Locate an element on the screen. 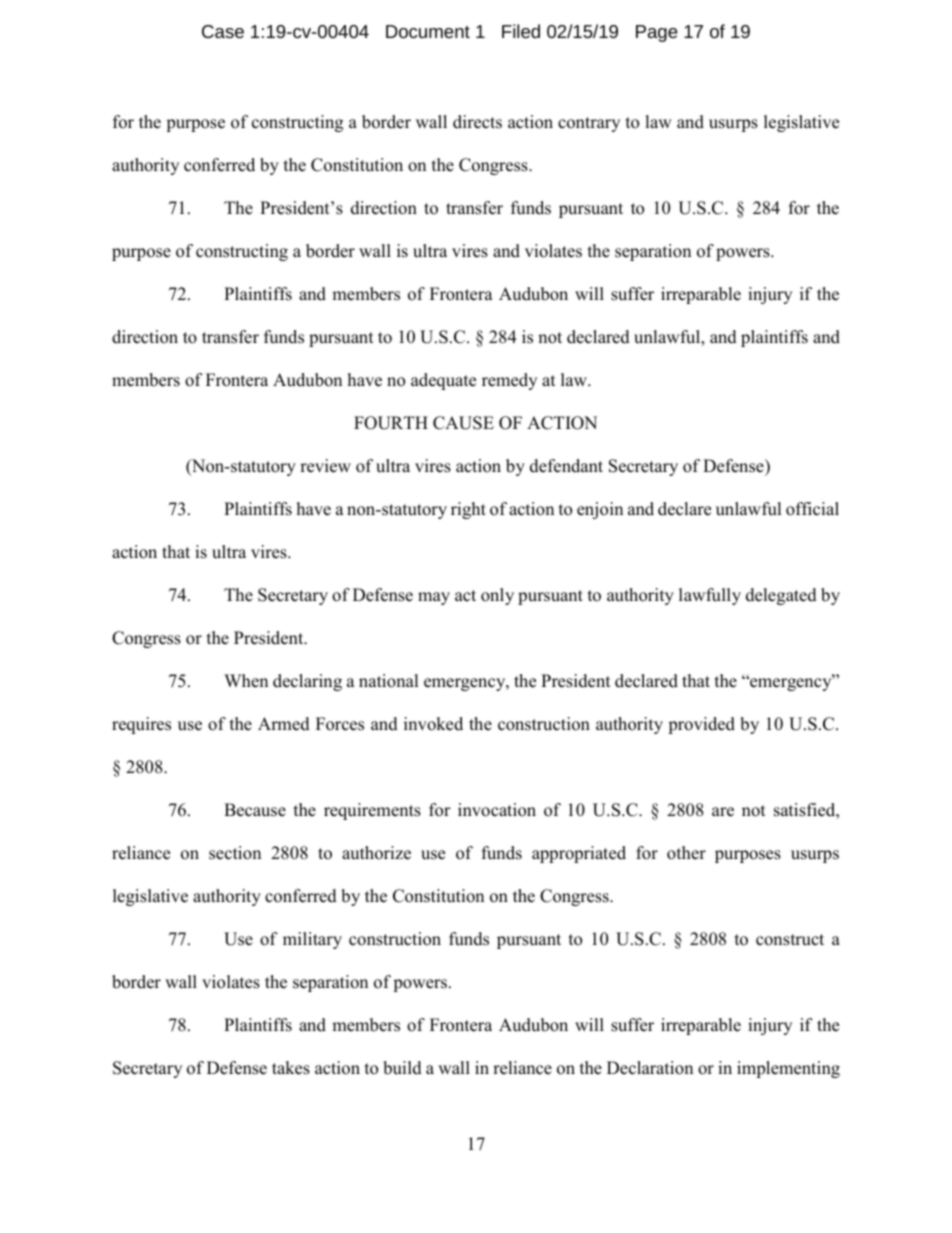  official is located at coordinates (812, 509).
